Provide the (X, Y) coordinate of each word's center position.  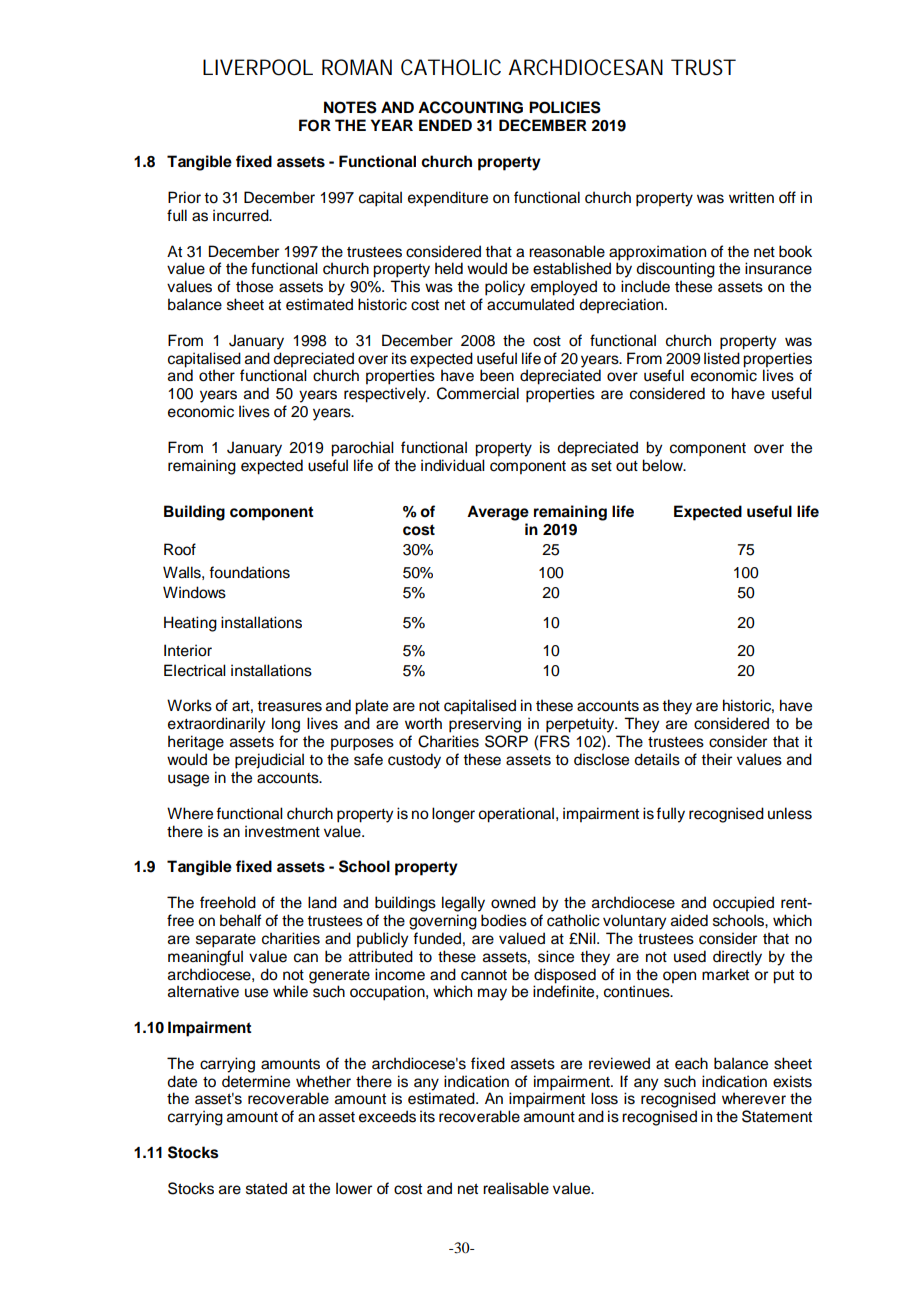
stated (266, 1188)
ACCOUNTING (470, 107)
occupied (743, 904)
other (217, 375)
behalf (241, 920)
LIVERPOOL (258, 67)
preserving (485, 725)
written (751, 197)
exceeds (387, 1116)
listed (722, 358)
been (497, 375)
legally (463, 904)
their (716, 759)
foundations (249, 572)
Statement (777, 1116)
